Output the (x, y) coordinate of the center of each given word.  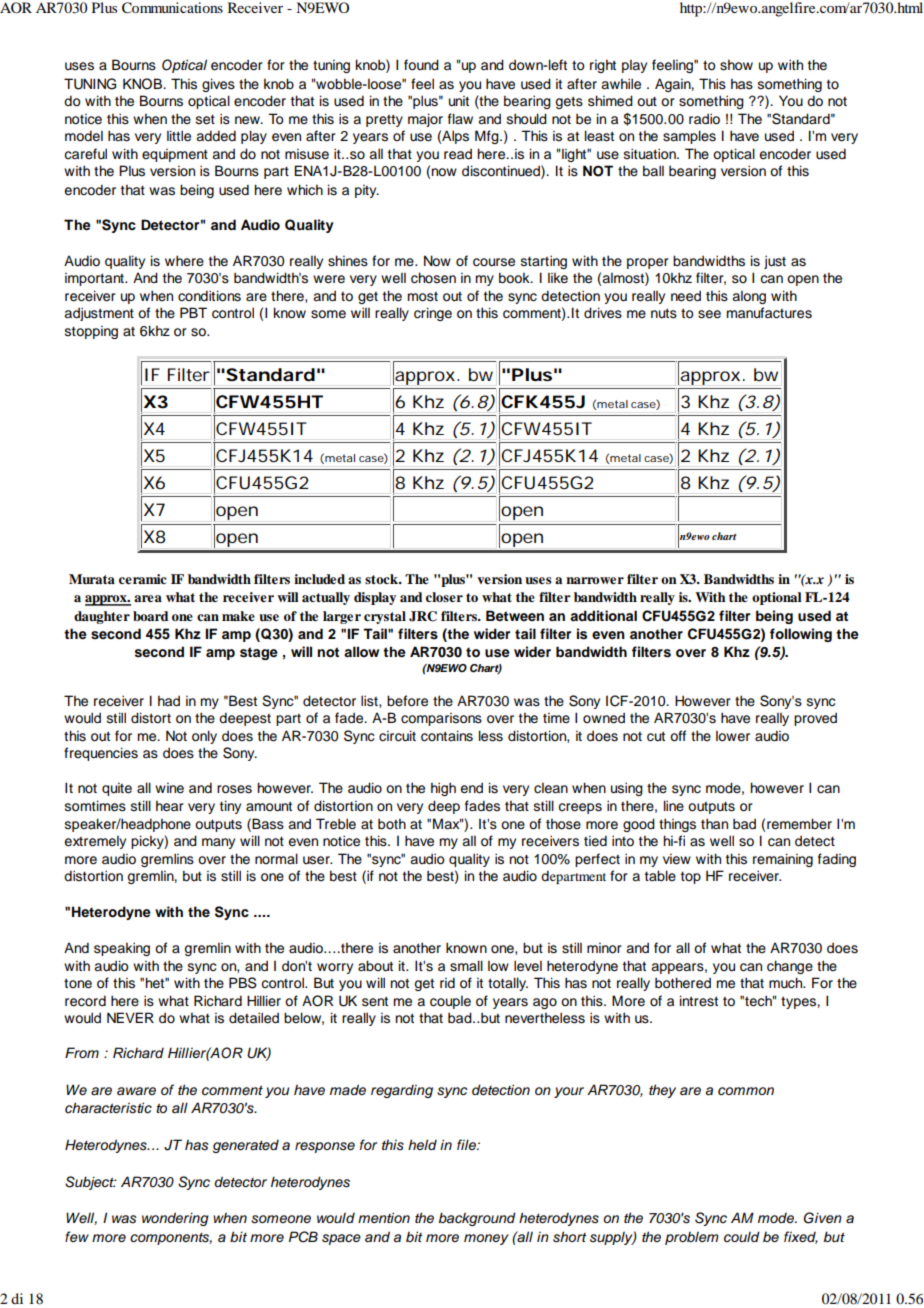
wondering (175, 1219)
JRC (423, 616)
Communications (172, 8)
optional (777, 598)
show (736, 65)
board (151, 616)
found (421, 65)
